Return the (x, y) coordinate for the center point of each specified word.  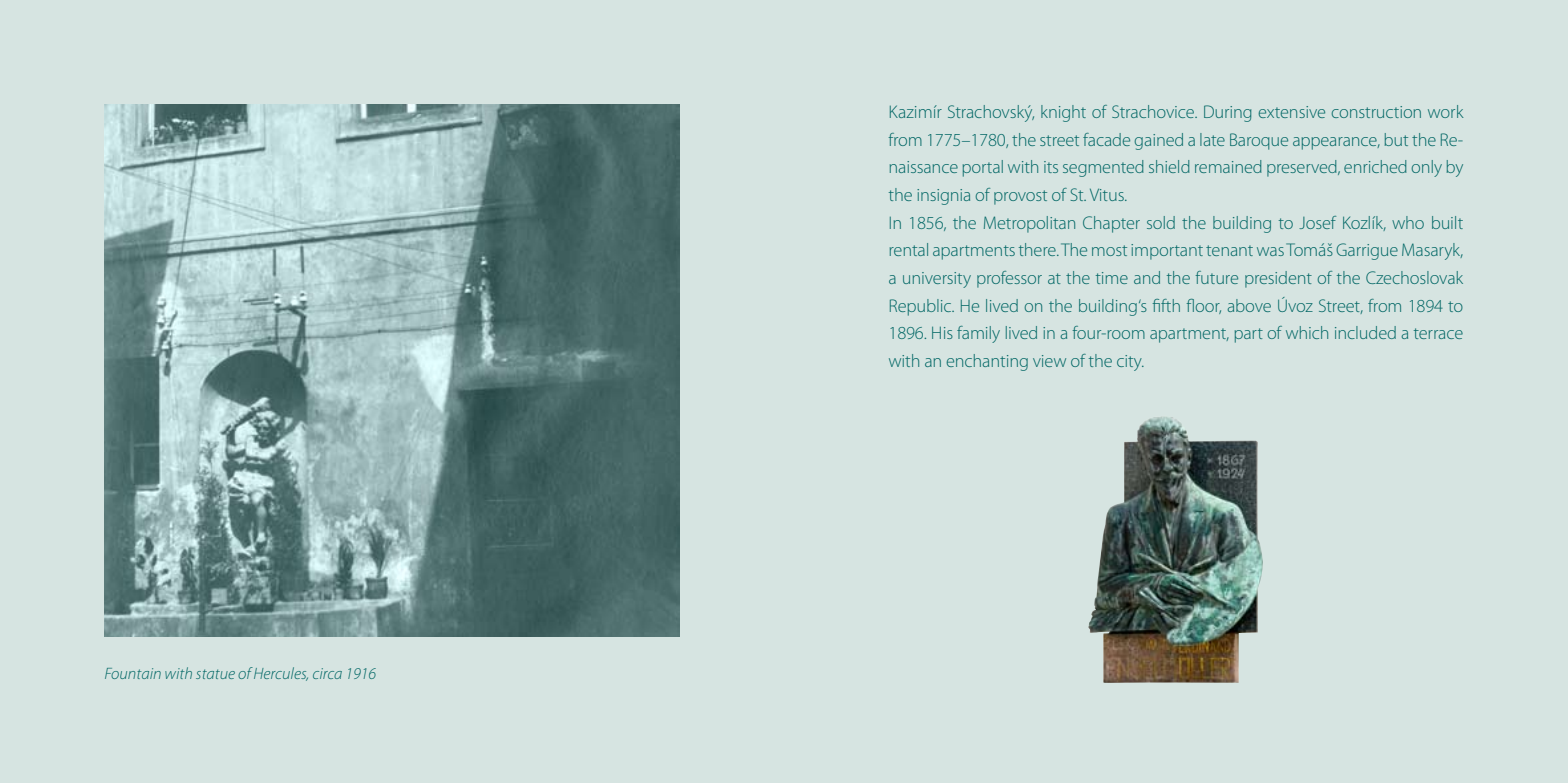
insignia (943, 197)
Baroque (1259, 141)
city (1130, 363)
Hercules (281, 674)
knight (1063, 113)
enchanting (987, 362)
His (942, 333)
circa (327, 673)
